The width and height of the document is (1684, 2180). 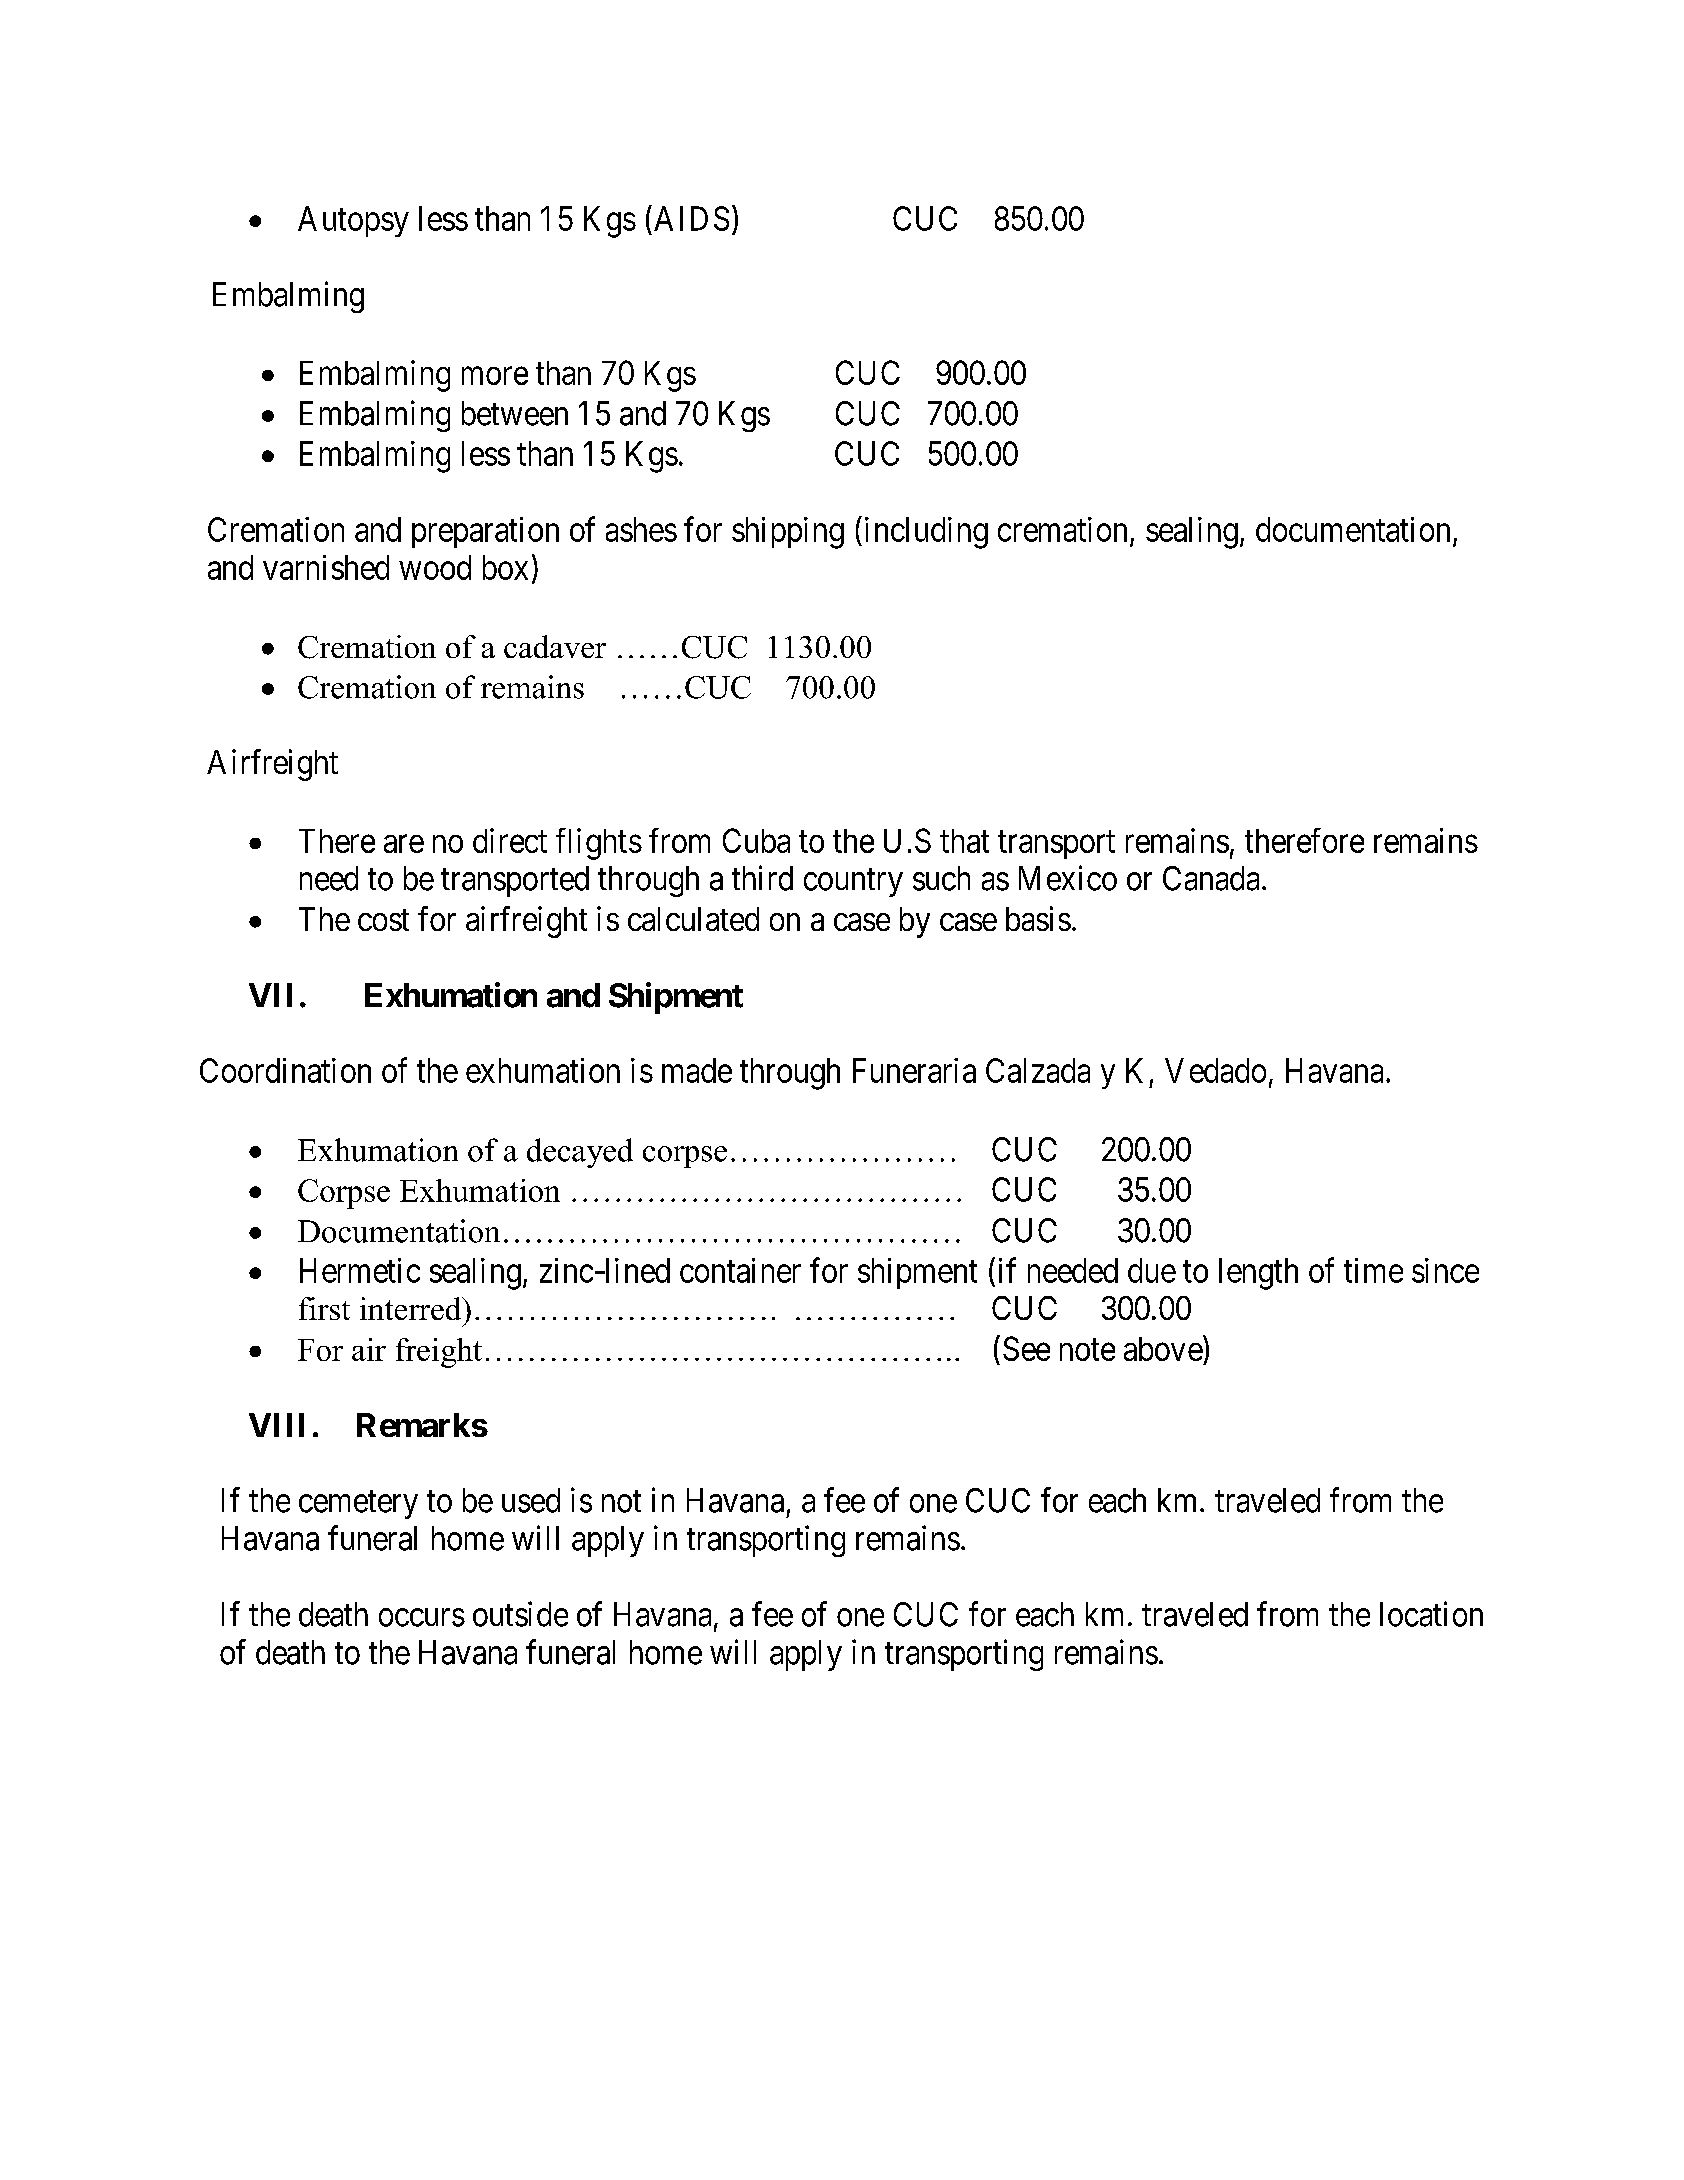 What do you see at coordinates (531, 1500) in the document?
I see `used` at bounding box center [531, 1500].
